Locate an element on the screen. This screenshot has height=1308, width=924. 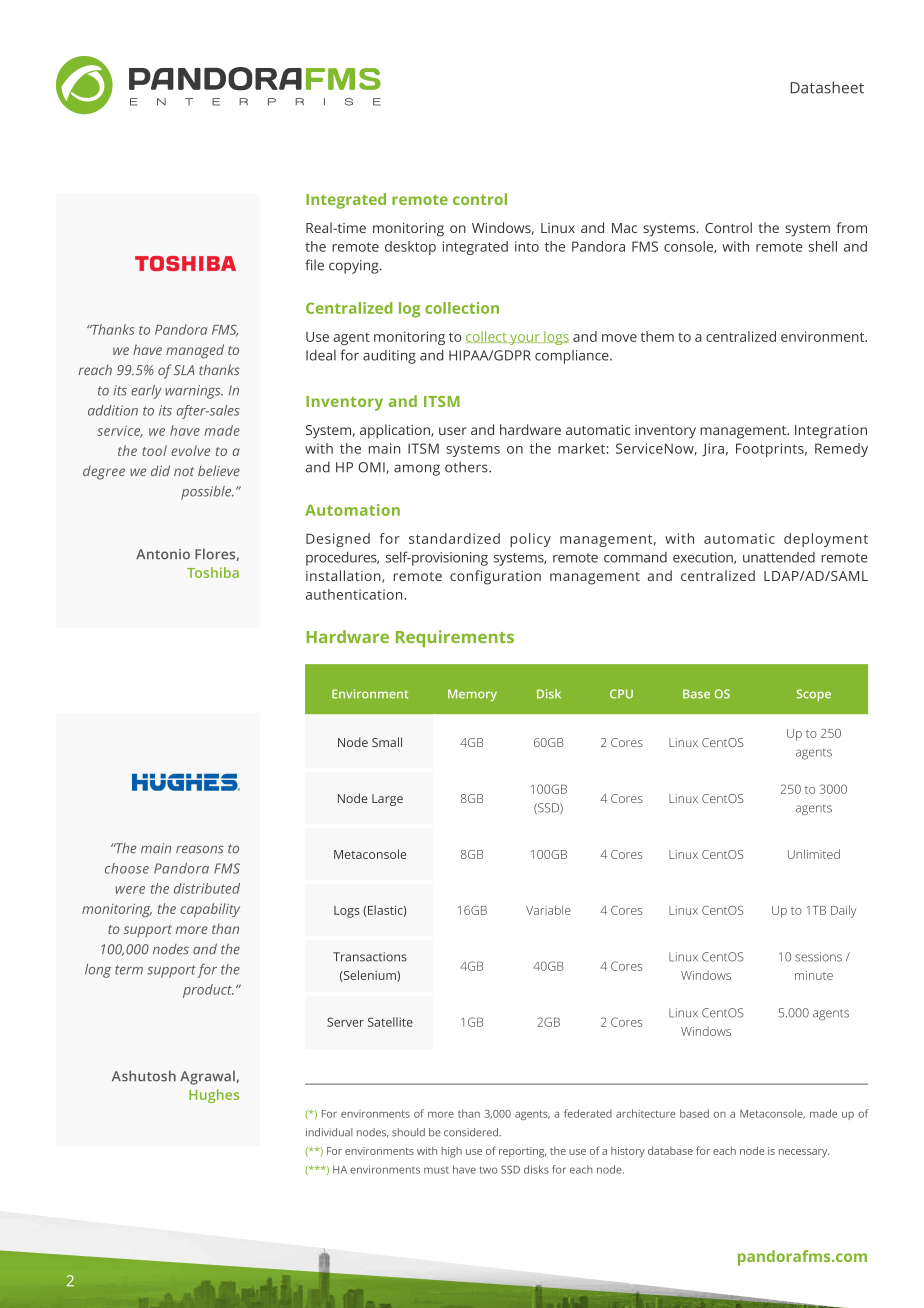
others is located at coordinates (467, 467).
